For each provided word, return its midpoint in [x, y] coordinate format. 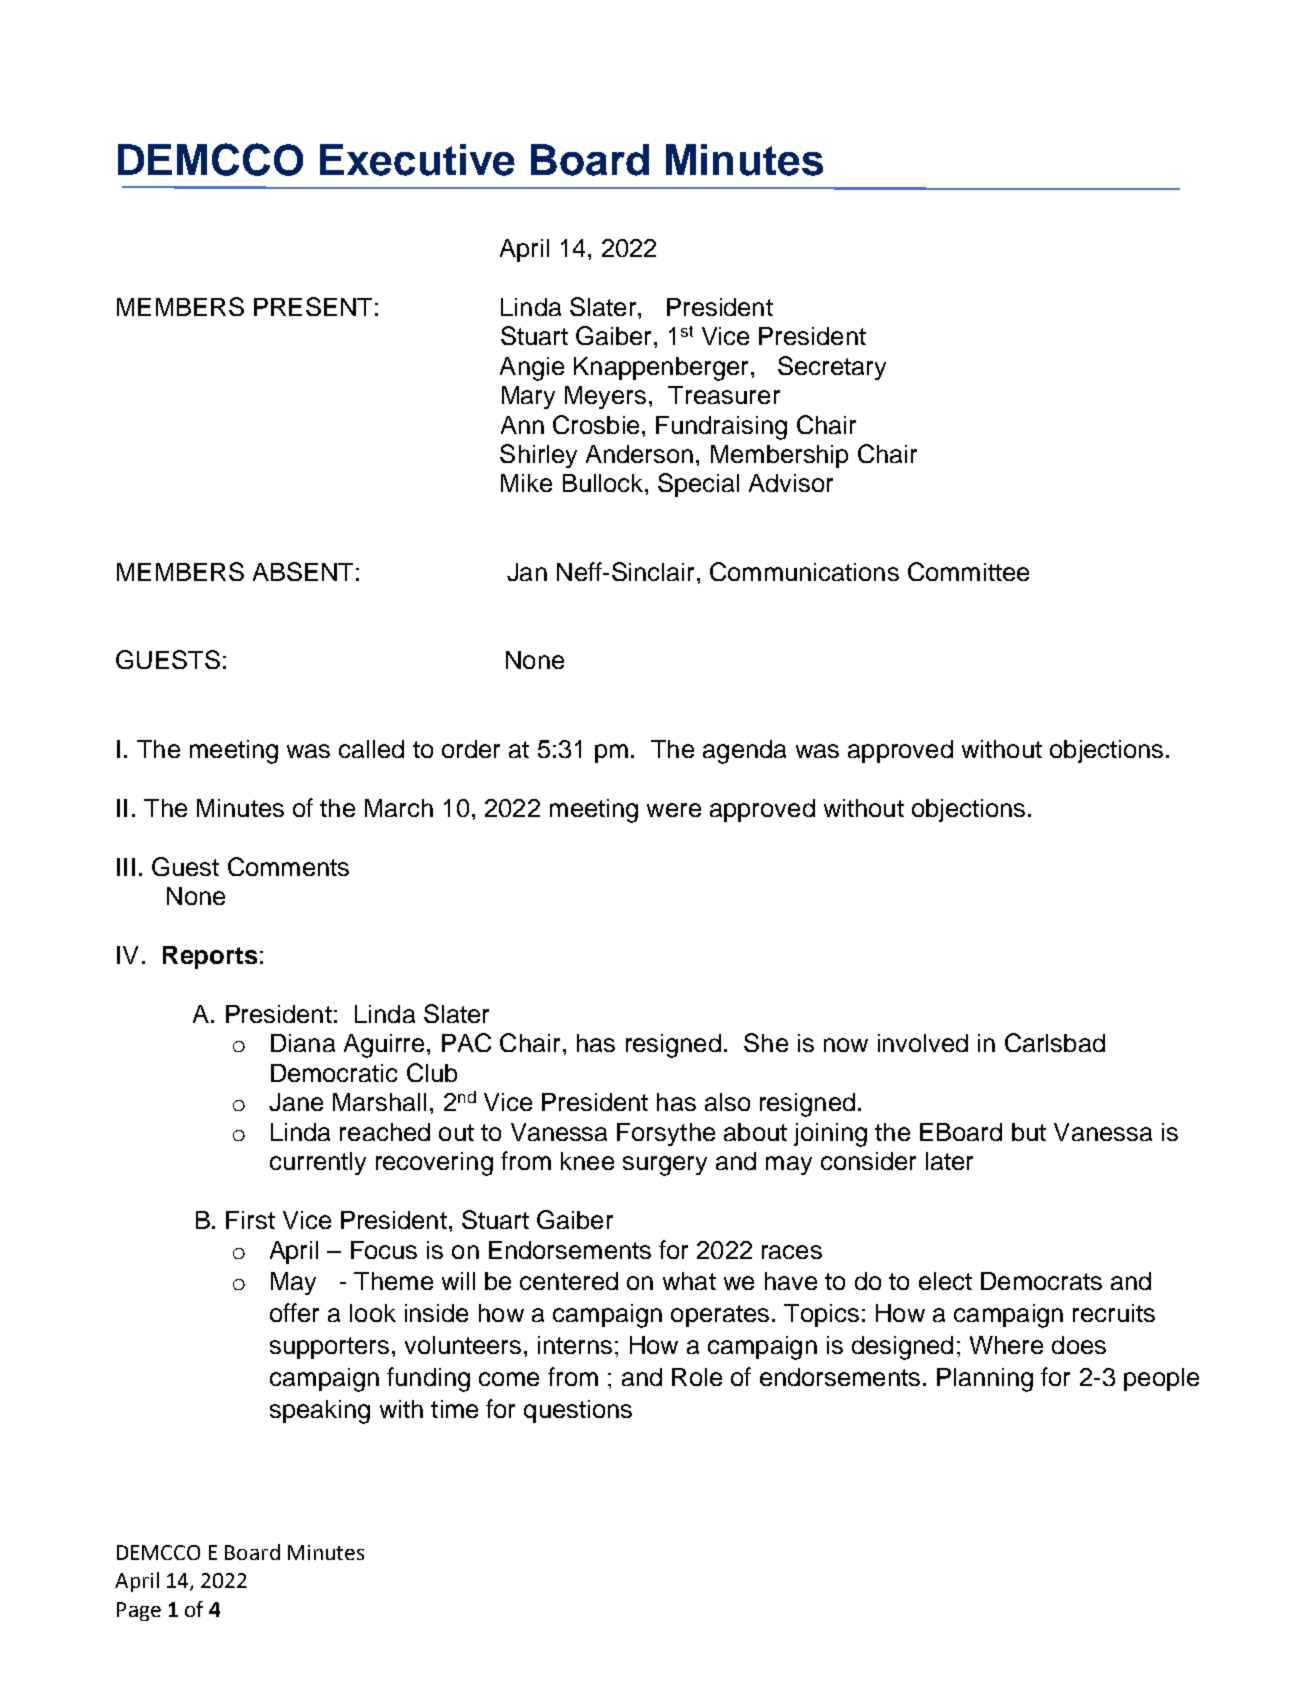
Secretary [832, 368]
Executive [417, 160]
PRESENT [313, 306]
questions [578, 1411]
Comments [288, 866]
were [674, 810]
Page [139, 1611]
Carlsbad [1055, 1042]
